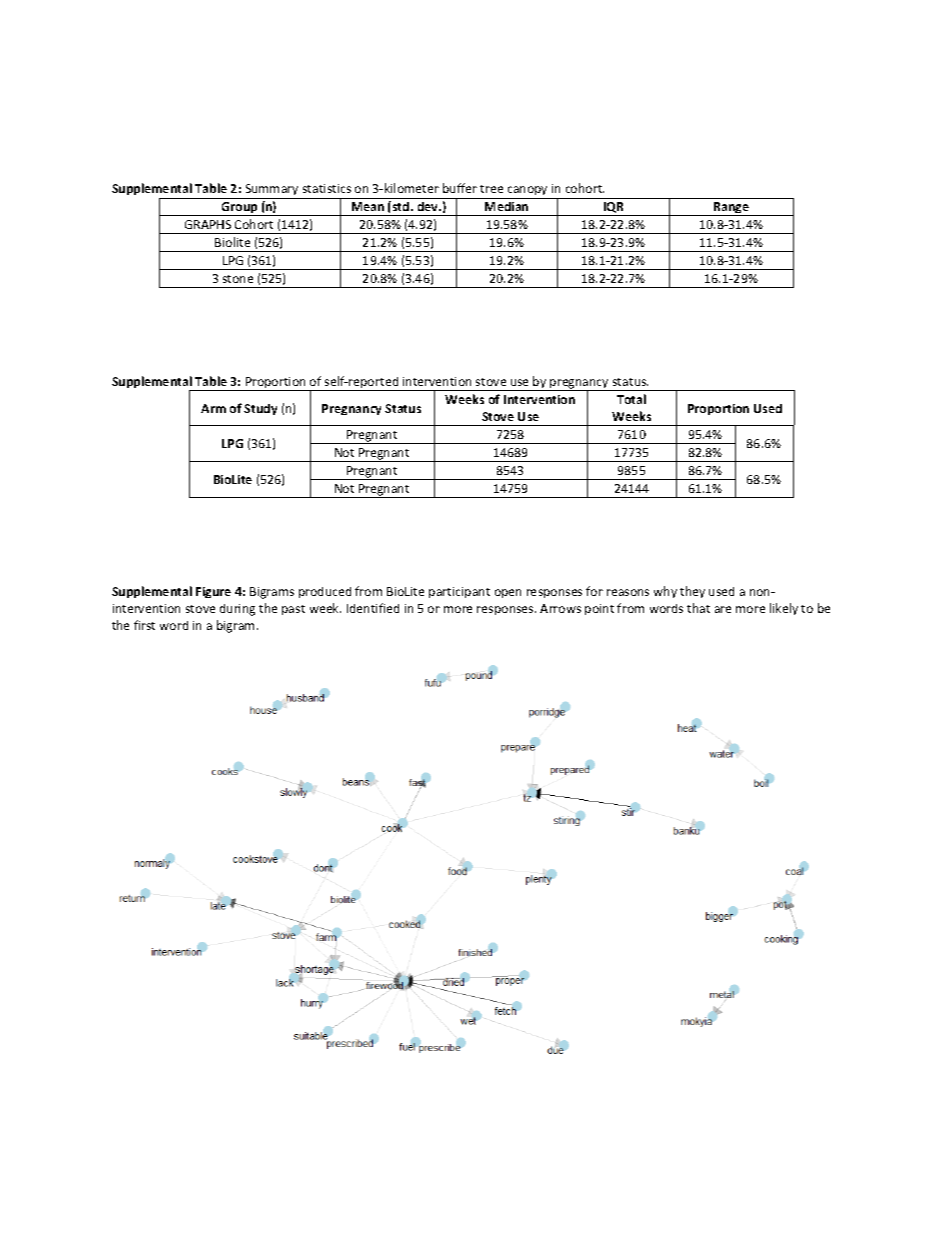  Describe the element at coordinates (240, 209) in the screenshot. I see `Group` at that location.
